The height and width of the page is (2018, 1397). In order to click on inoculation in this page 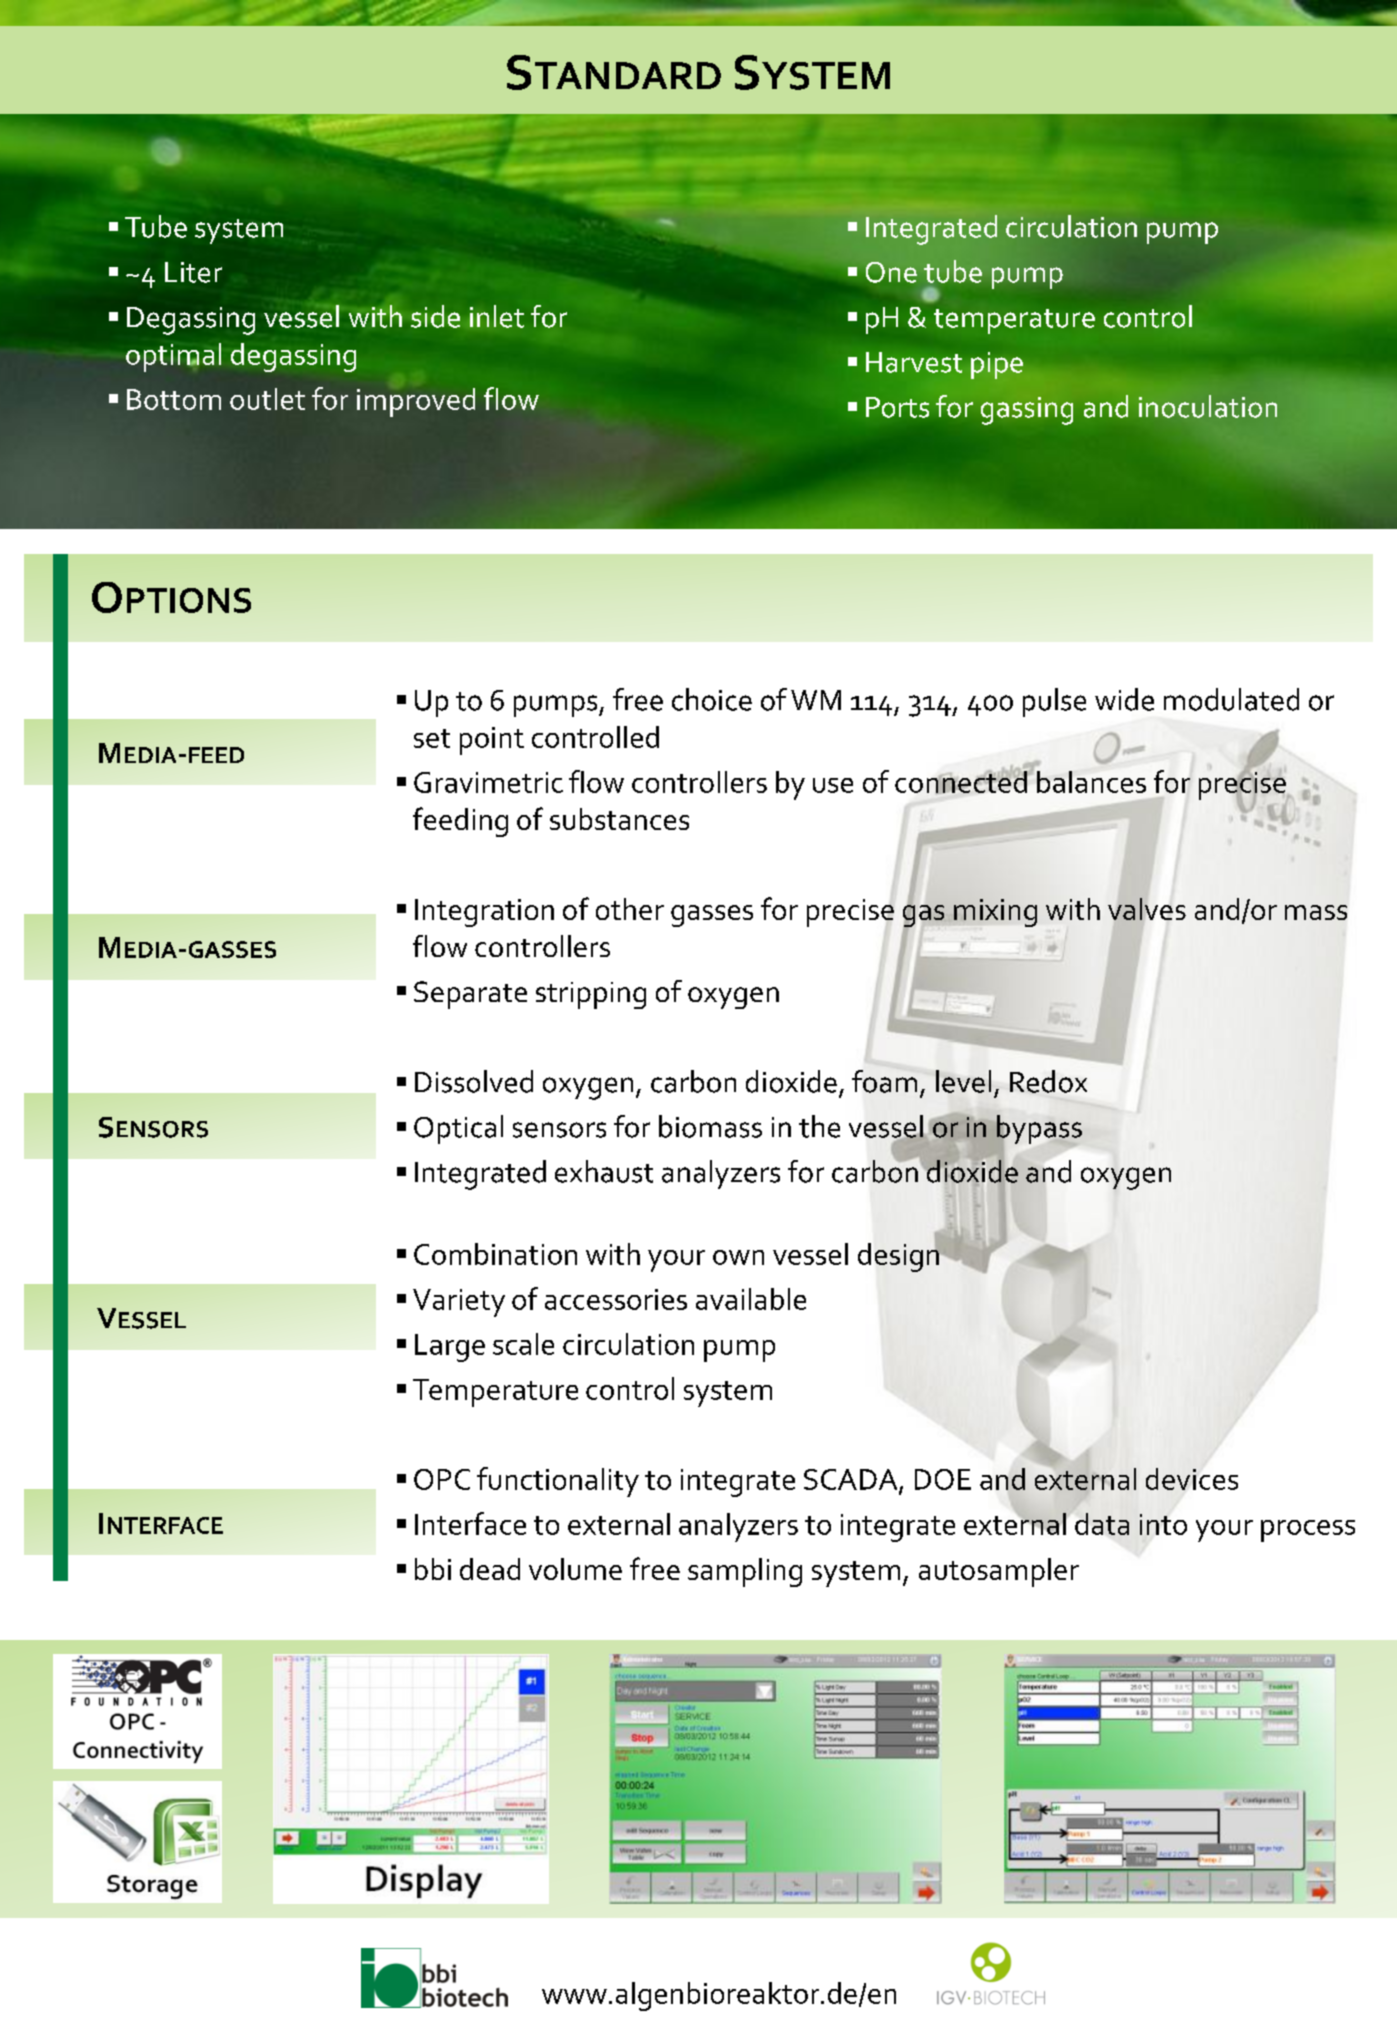, I will do `click(1208, 406)`.
